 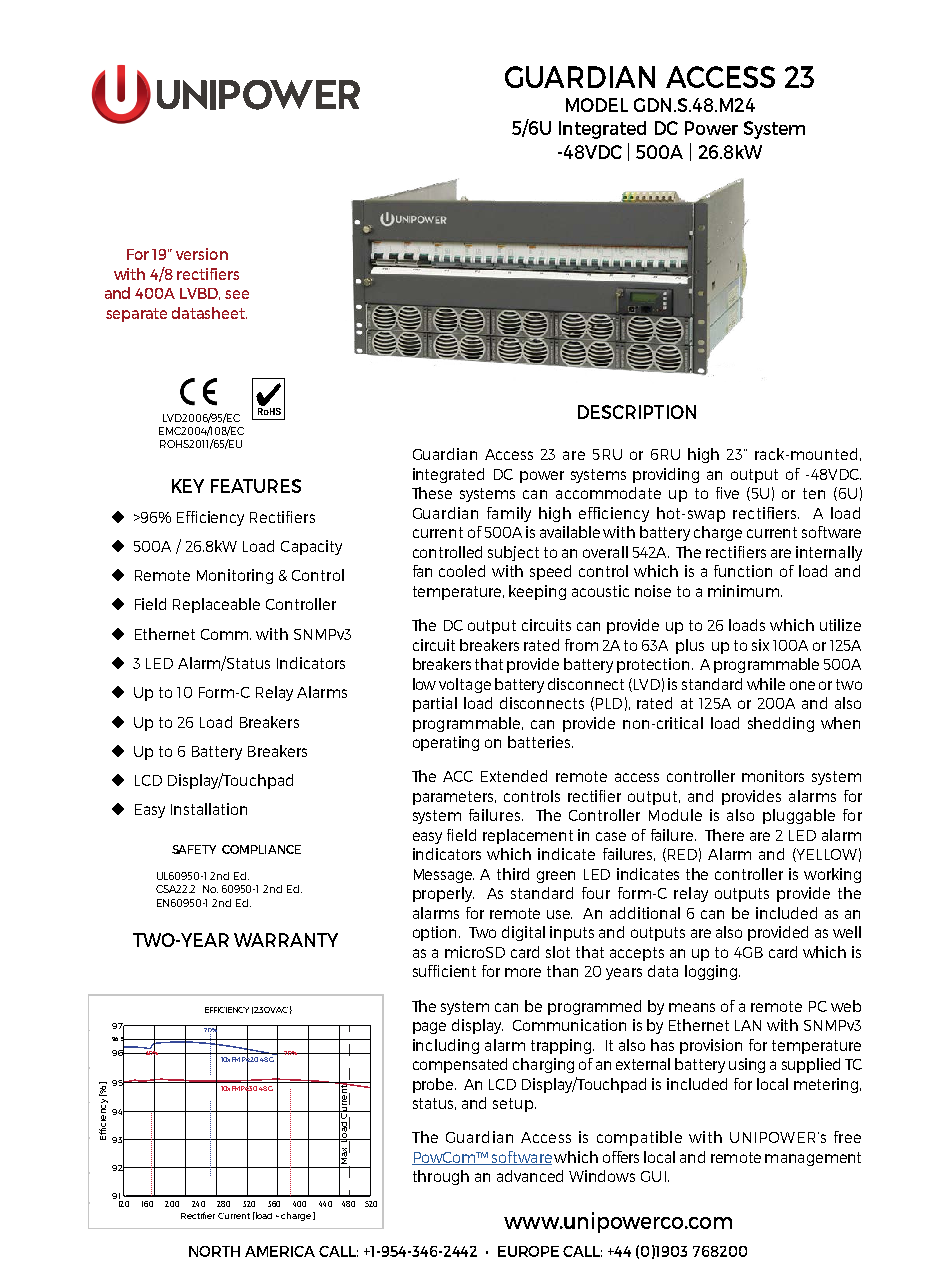 What do you see at coordinates (202, 254) in the image?
I see `version` at bounding box center [202, 254].
